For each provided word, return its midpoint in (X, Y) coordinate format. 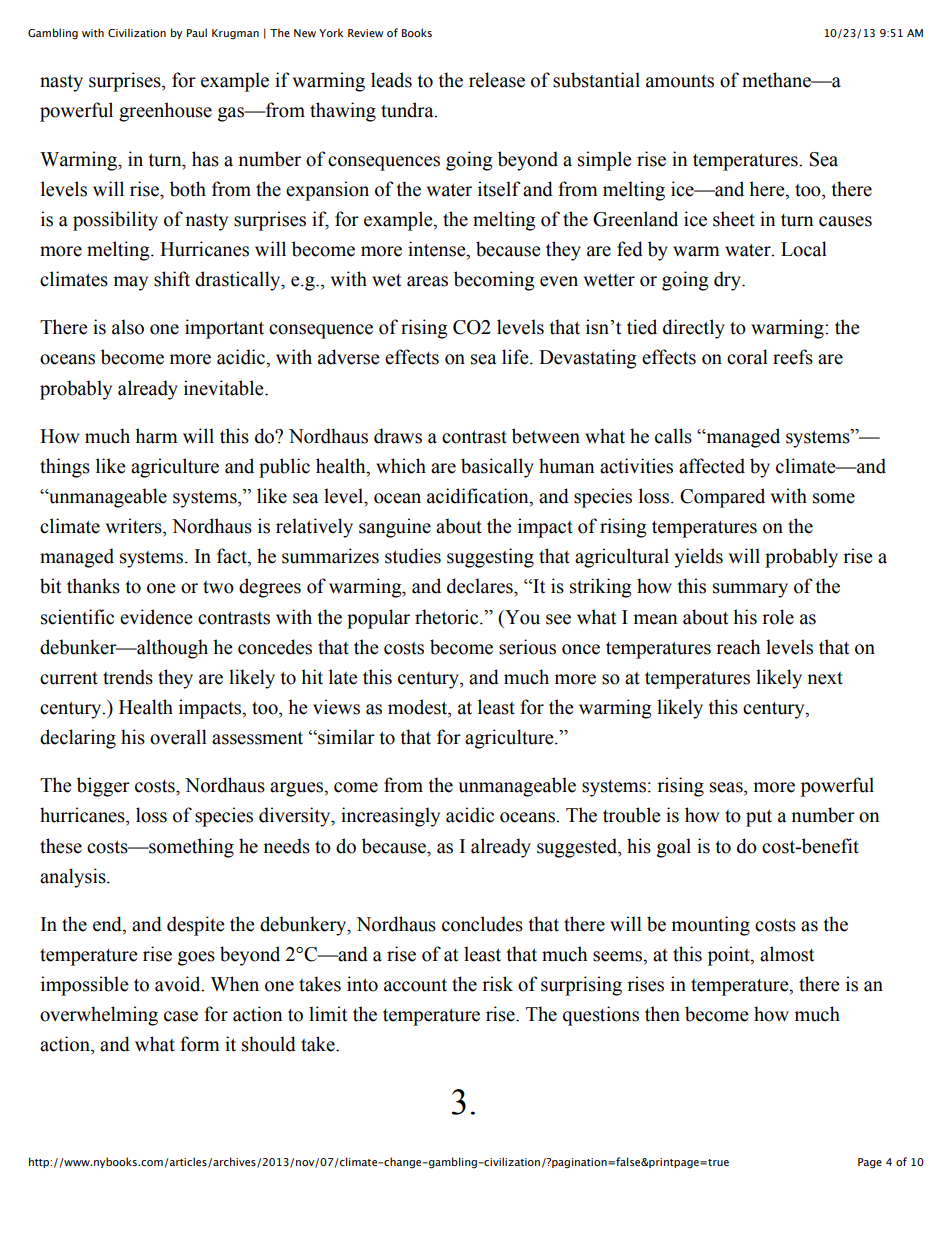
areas (427, 281)
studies (413, 556)
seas (727, 787)
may (131, 283)
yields (699, 558)
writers (135, 526)
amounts (680, 81)
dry (728, 281)
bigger (103, 787)
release (497, 80)
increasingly (390, 817)
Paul (197, 32)
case (181, 1016)
